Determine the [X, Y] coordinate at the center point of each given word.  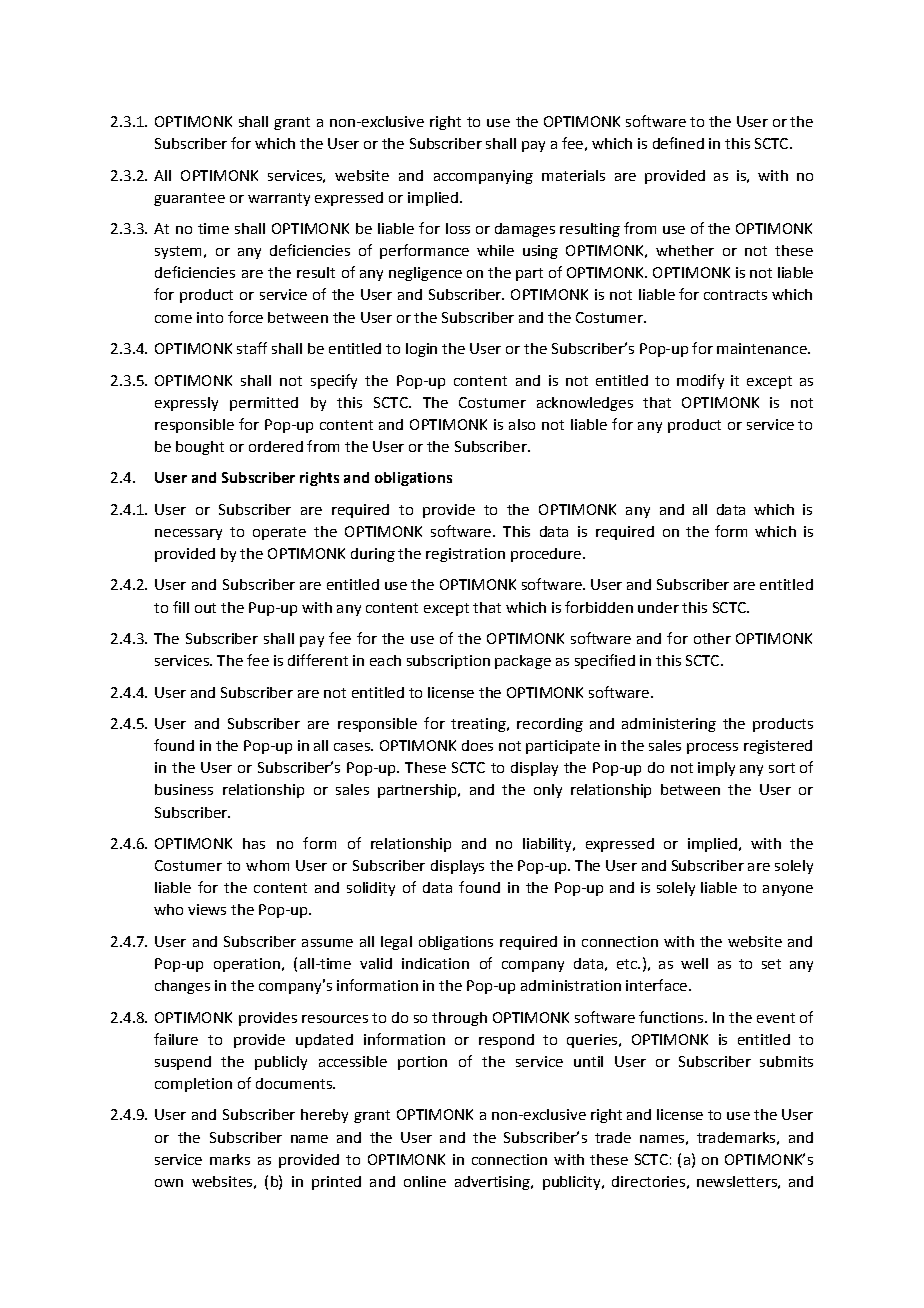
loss [458, 228]
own [169, 1183]
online [425, 1181]
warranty [279, 199]
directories [648, 1181]
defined [678, 143]
